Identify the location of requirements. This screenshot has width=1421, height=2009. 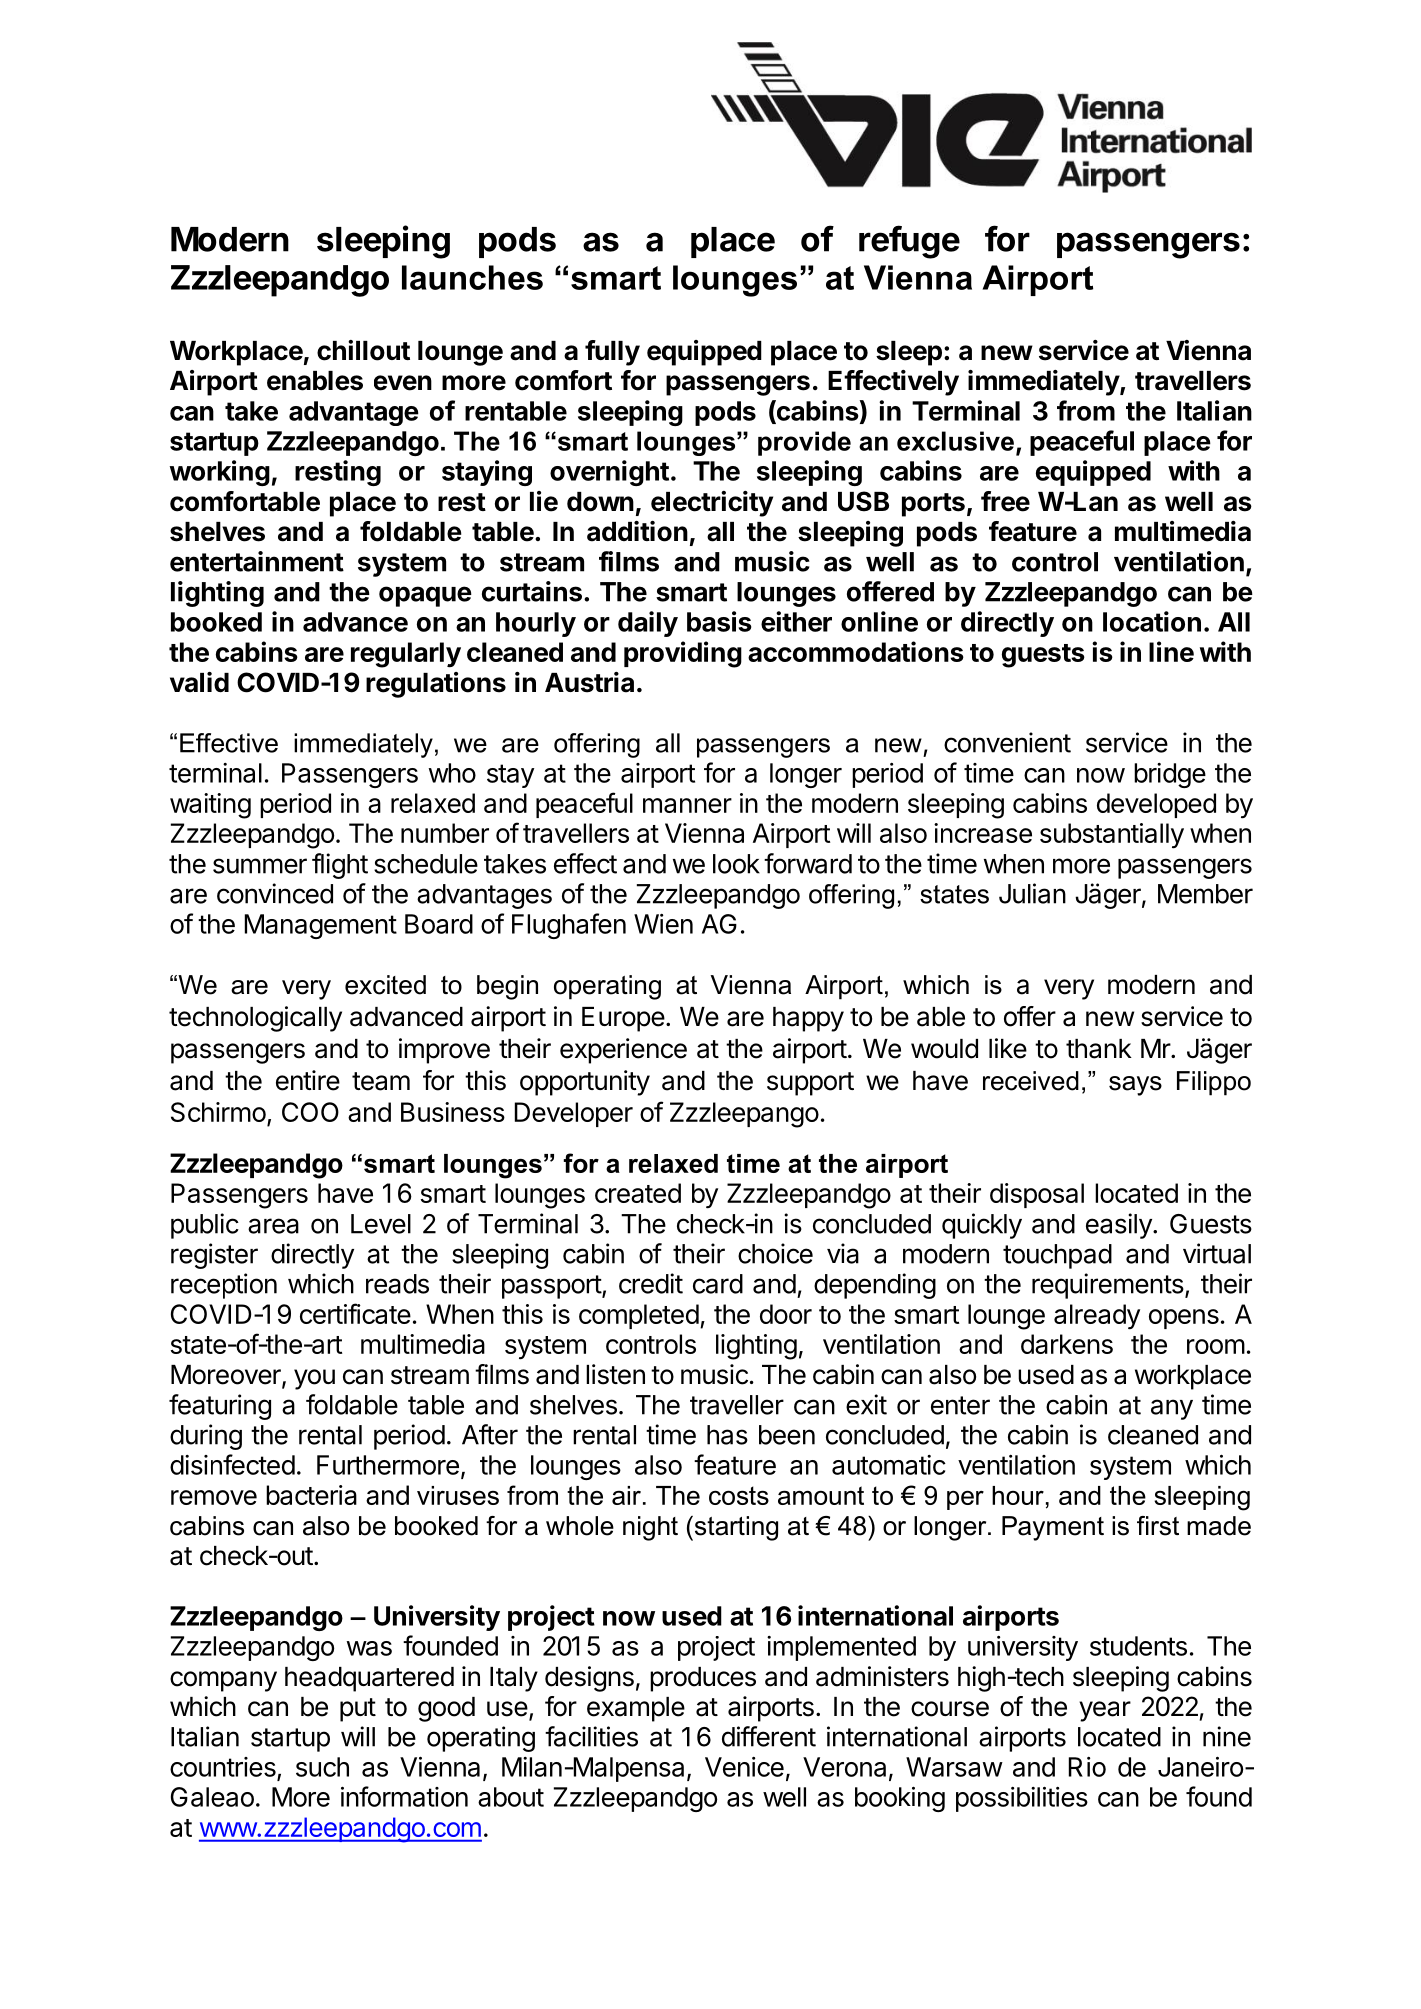
(1108, 1286).
